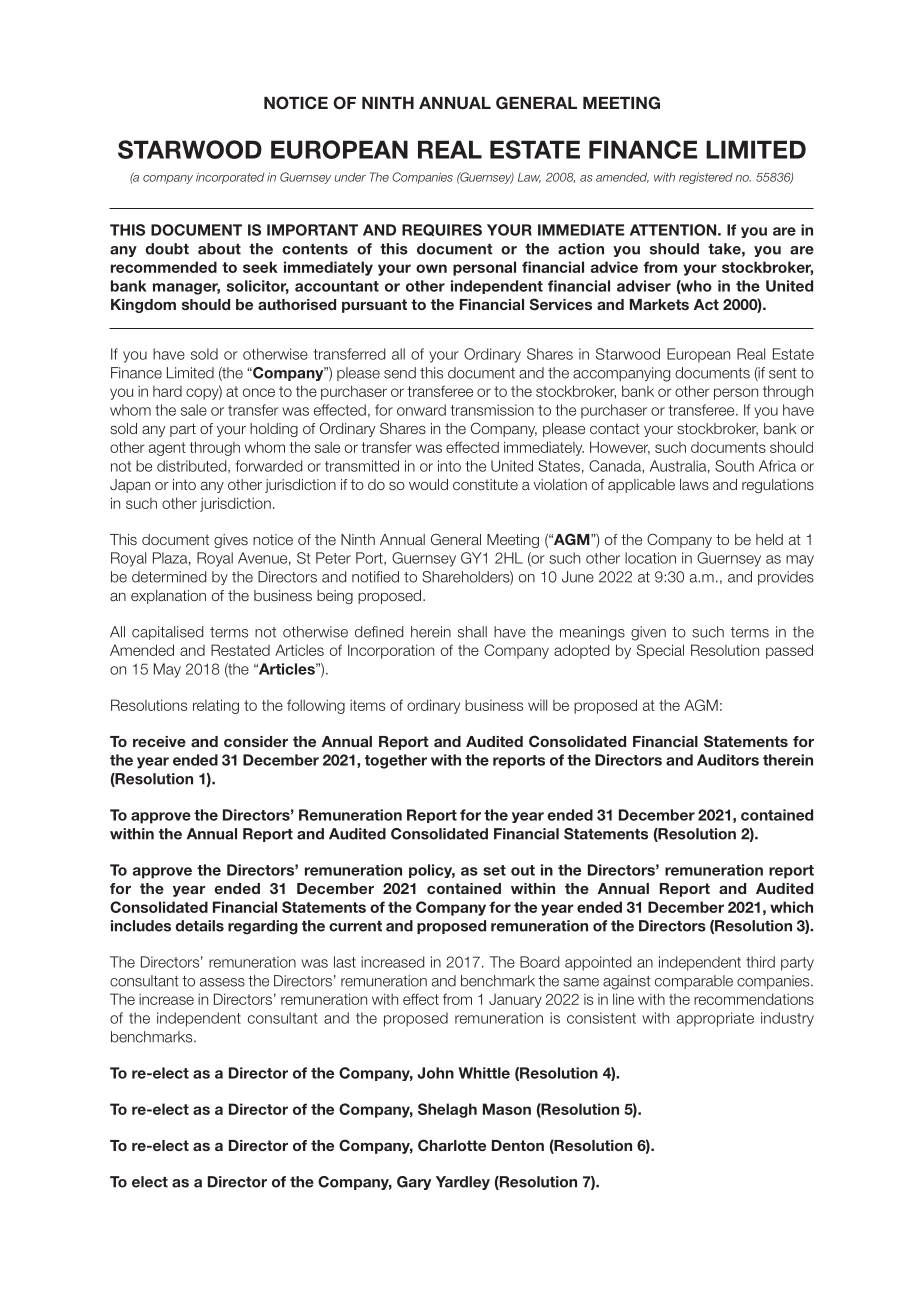  I want to click on shall, so click(472, 632).
